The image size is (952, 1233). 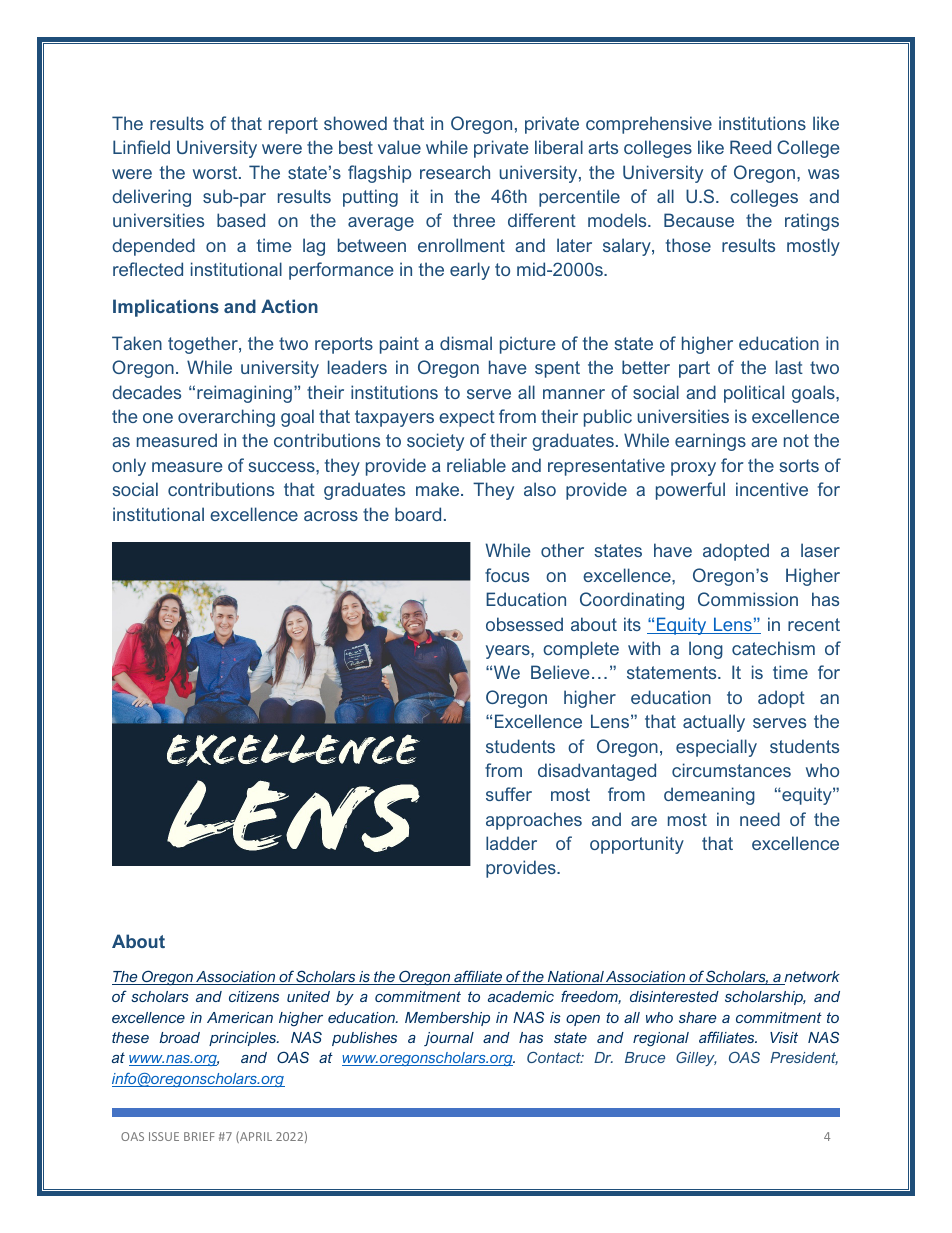 What do you see at coordinates (823, 174) in the image?
I see `was` at bounding box center [823, 174].
